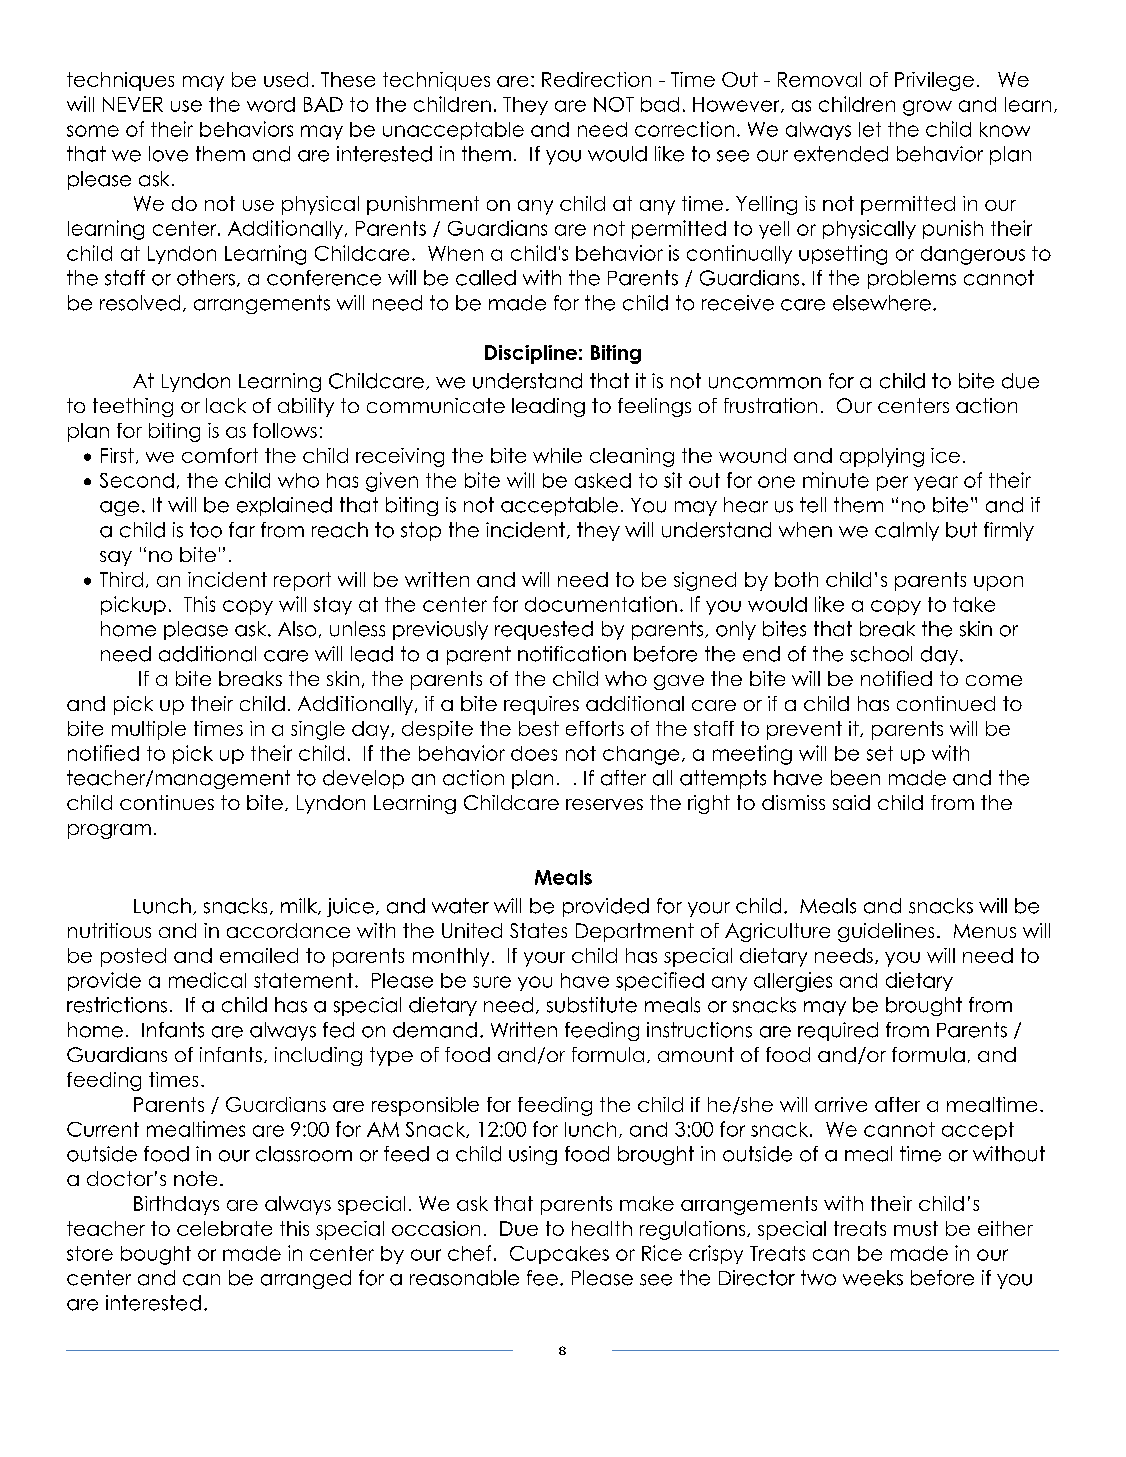 The image size is (1126, 1457). What do you see at coordinates (559, 1255) in the screenshot?
I see `Cupcakes` at bounding box center [559, 1255].
